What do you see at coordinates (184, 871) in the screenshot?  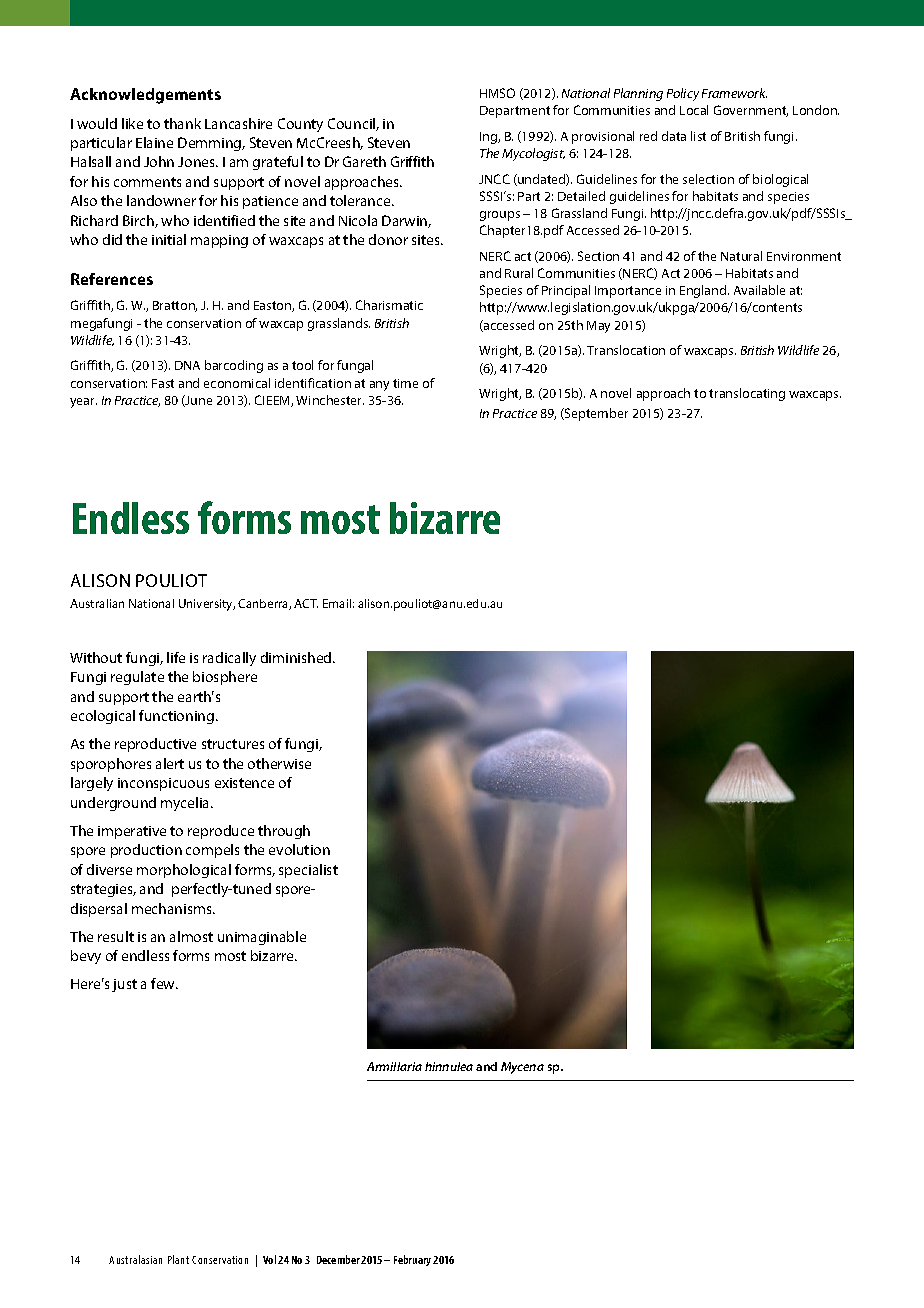 I see `morphological` at bounding box center [184, 871].
